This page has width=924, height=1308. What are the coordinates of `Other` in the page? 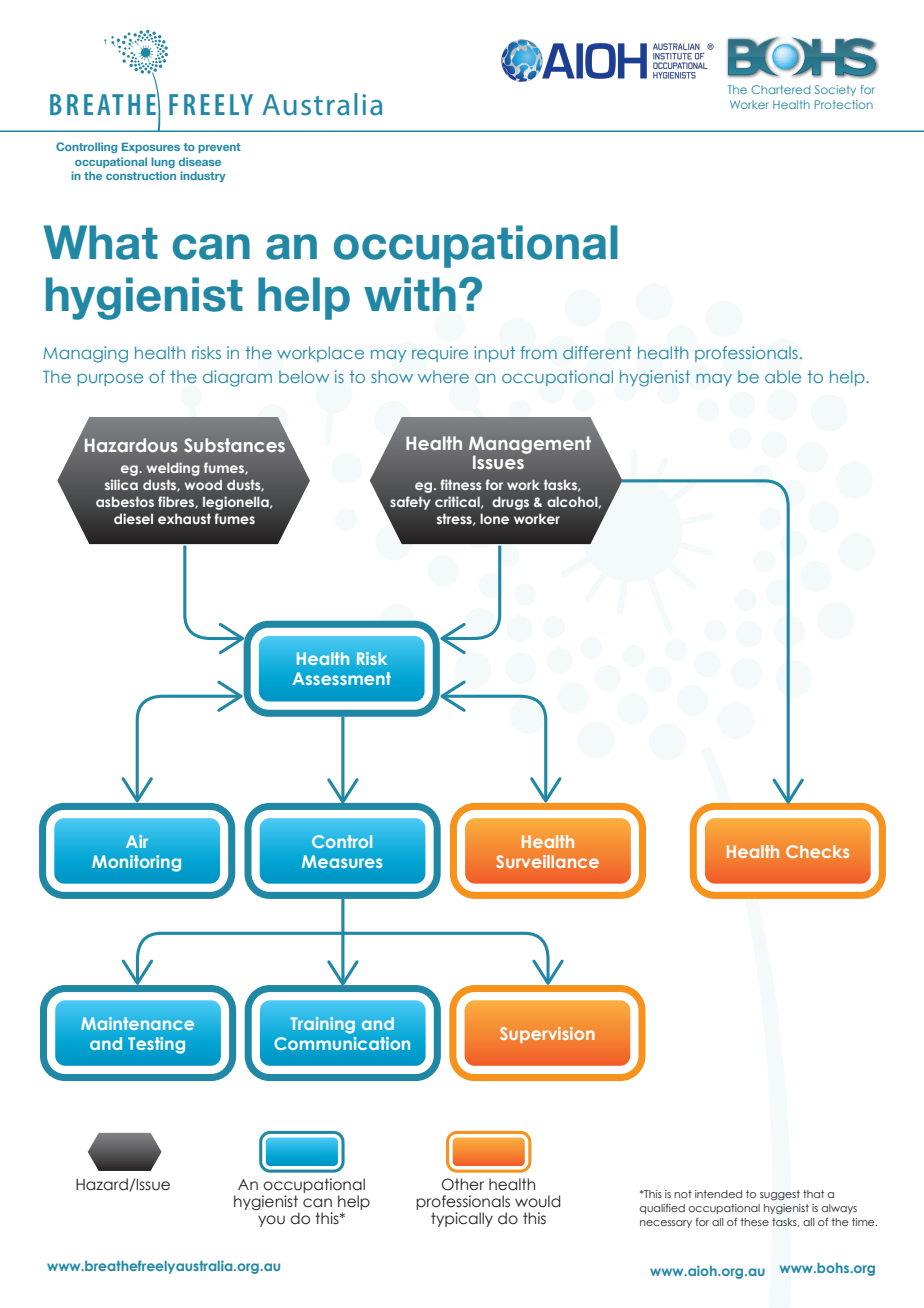 It's located at (462, 1184).
